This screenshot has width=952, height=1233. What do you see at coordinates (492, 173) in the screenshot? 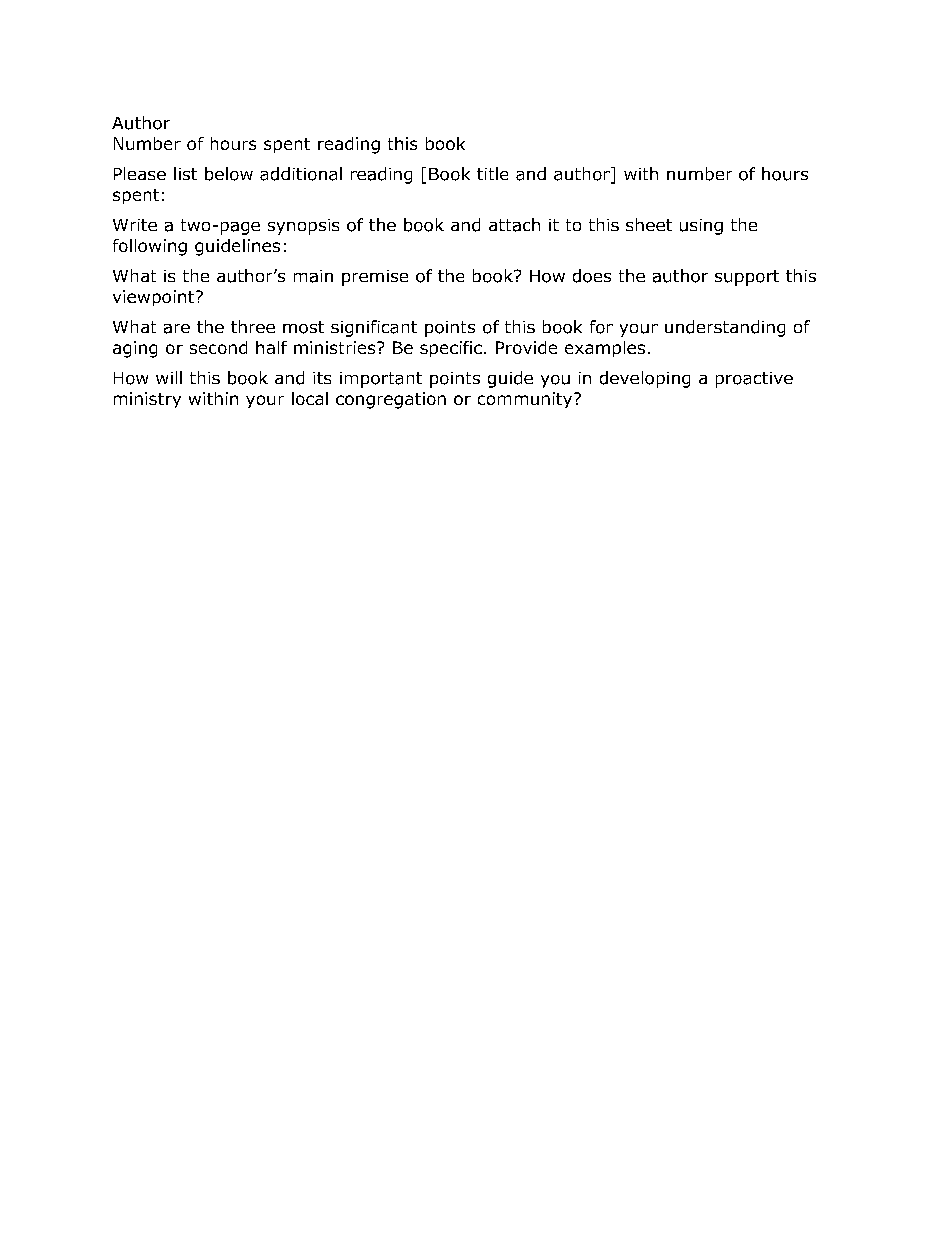
I see `title` at bounding box center [492, 173].
